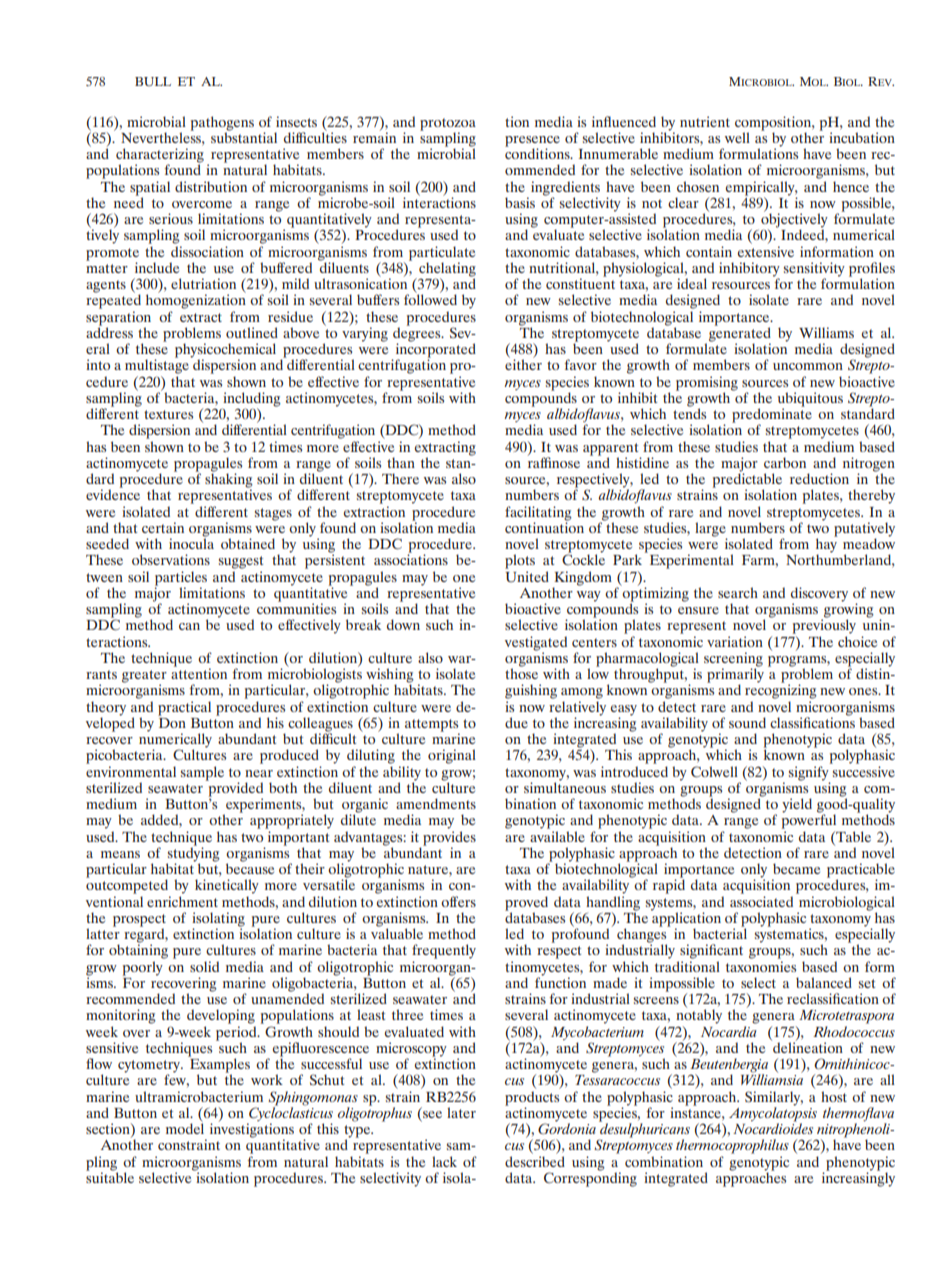 The width and height of the screenshot is (952, 1277). Describe the element at coordinates (185, 1127) in the screenshot. I see `model` at that location.
